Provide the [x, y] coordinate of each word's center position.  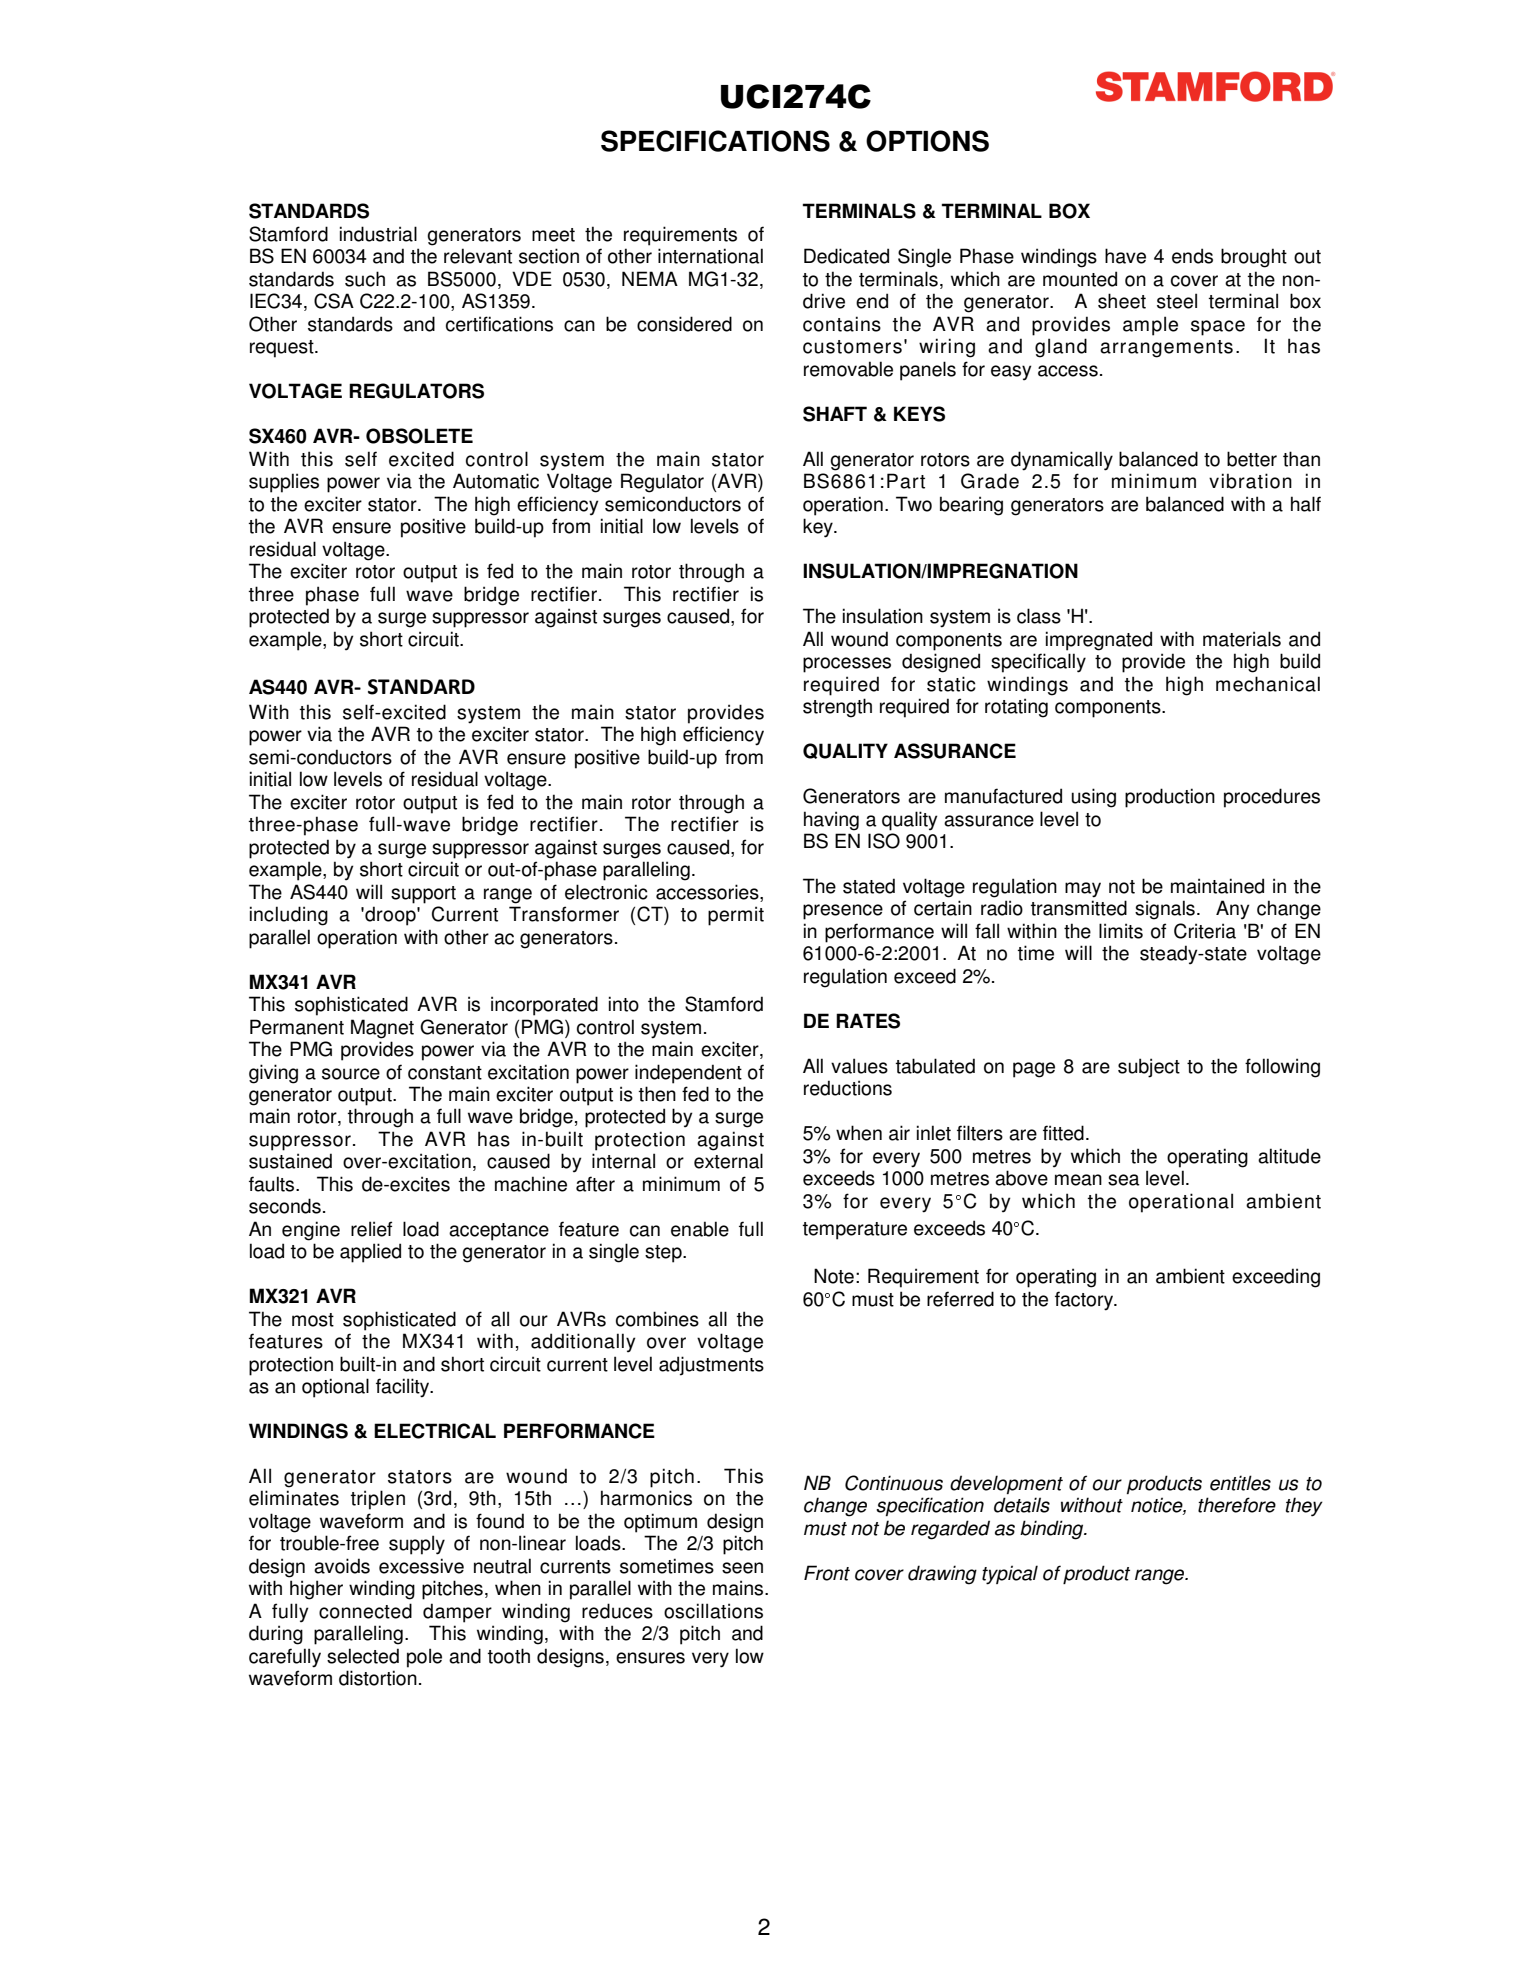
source [351, 1074]
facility [404, 1388]
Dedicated [846, 256]
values [859, 1066]
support [423, 895]
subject [1149, 1068]
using [1094, 798]
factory [1085, 1301]
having [831, 821]
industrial [378, 234]
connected [365, 1611]
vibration [1250, 481]
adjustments [711, 1366]
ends [1192, 256]
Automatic [496, 481]
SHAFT [835, 414]
